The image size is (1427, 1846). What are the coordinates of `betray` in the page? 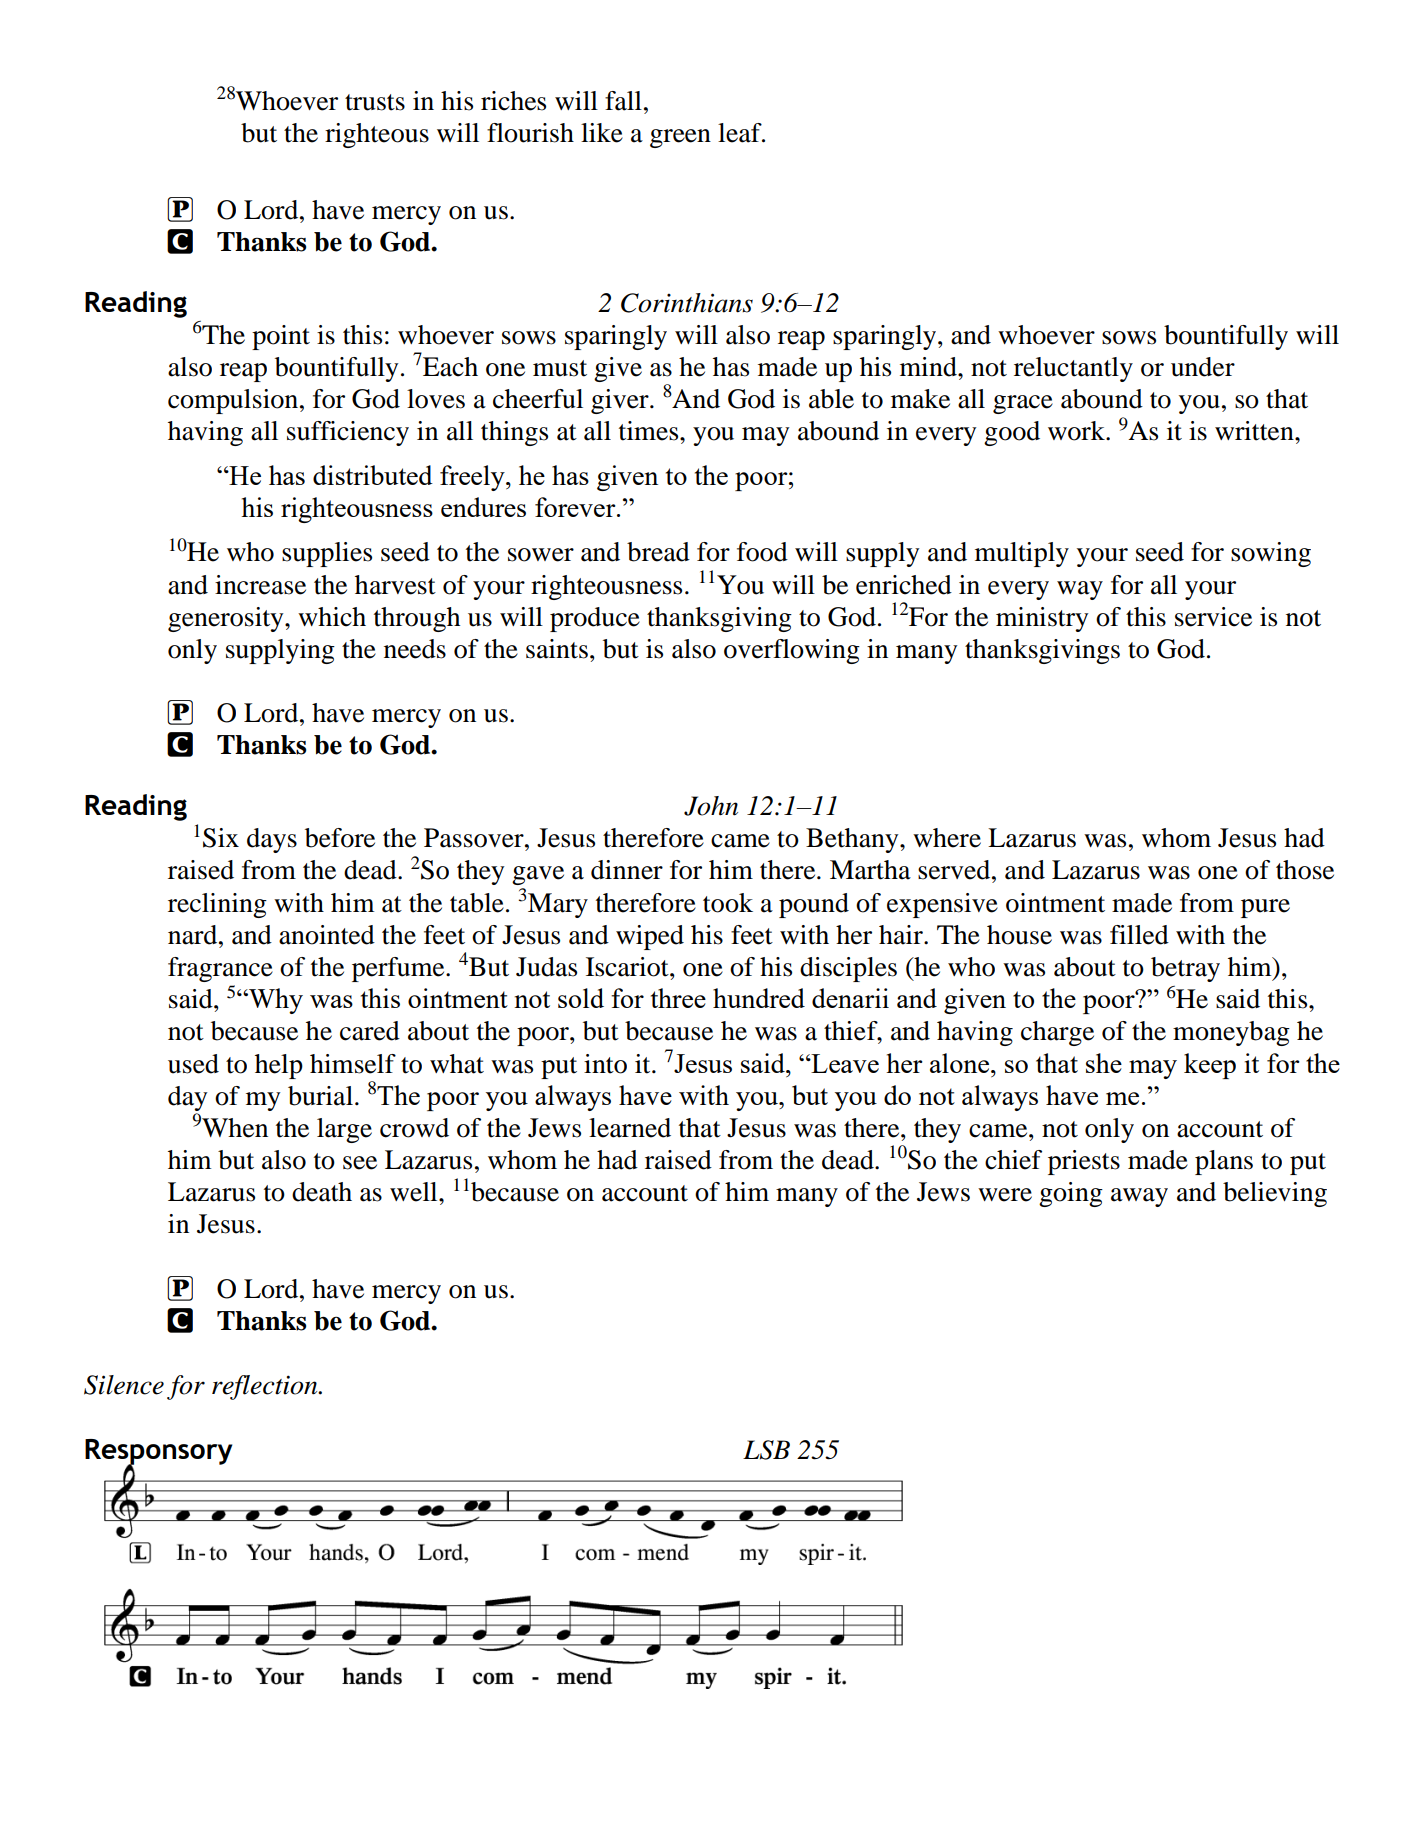 It's located at (1185, 969).
